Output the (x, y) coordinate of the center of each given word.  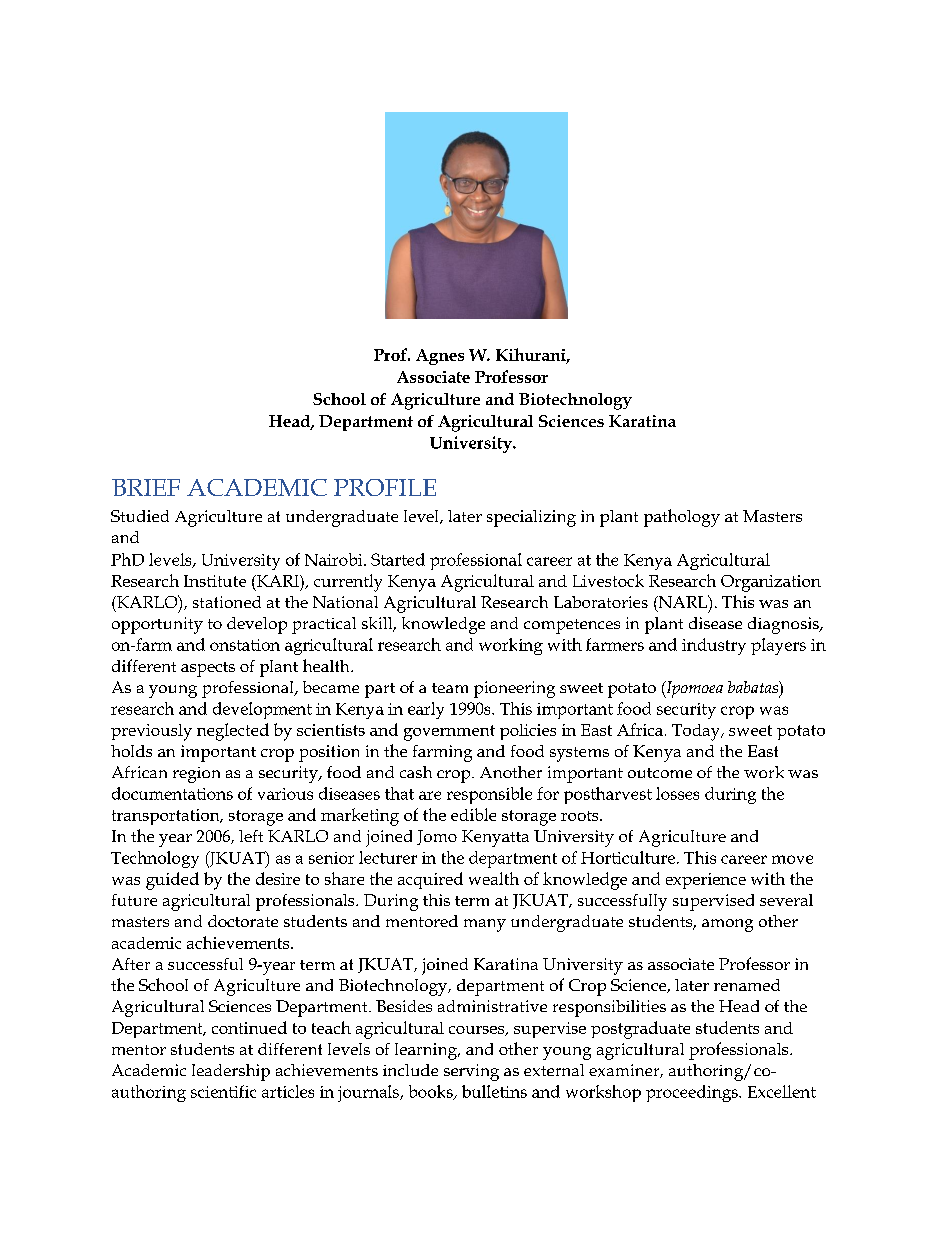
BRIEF (146, 487)
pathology (682, 518)
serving (471, 1072)
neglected (233, 732)
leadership (231, 1072)
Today (697, 732)
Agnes (440, 357)
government (449, 733)
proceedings (693, 1093)
